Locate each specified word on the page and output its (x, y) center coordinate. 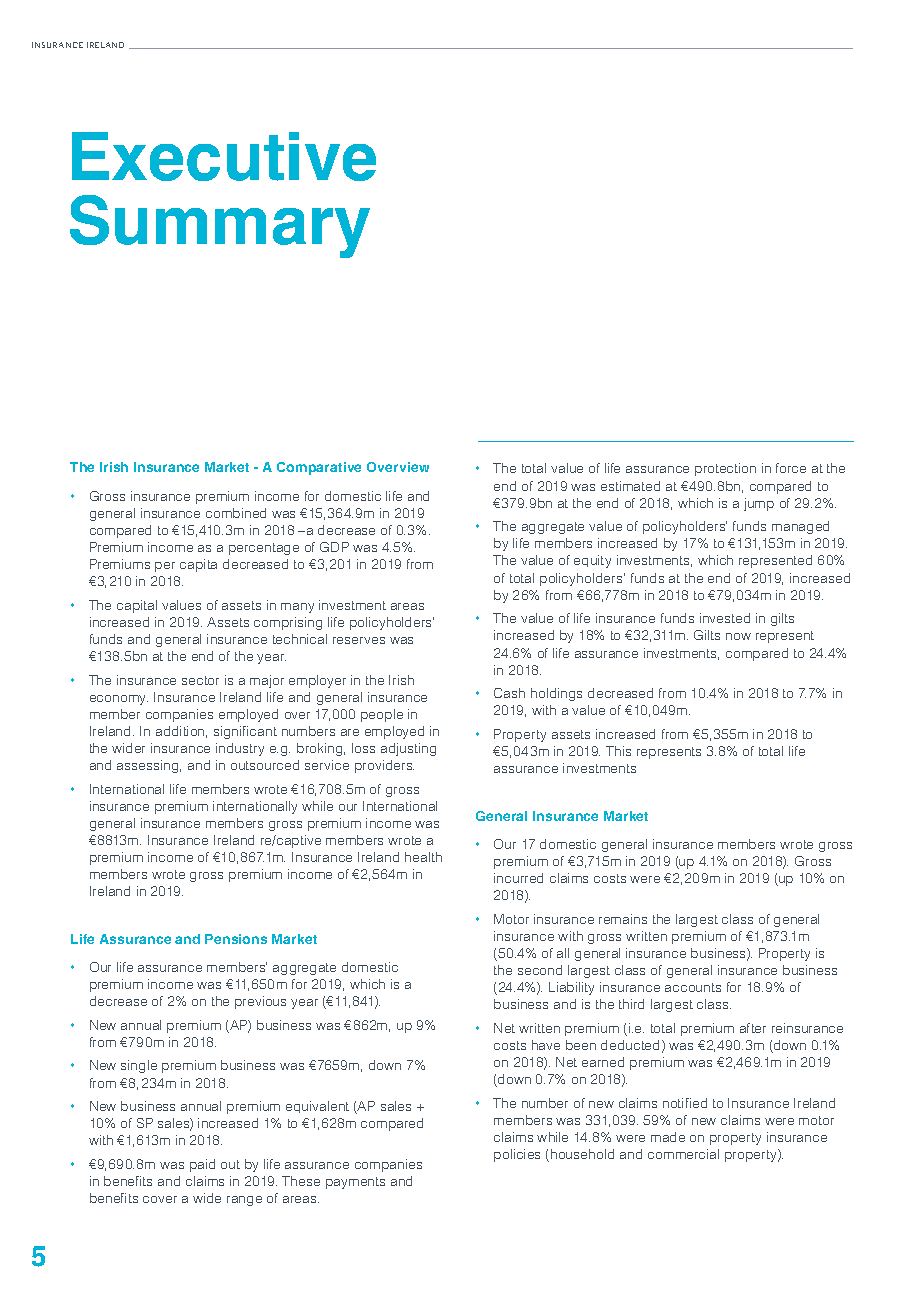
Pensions (236, 939)
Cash (509, 693)
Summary (220, 226)
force (791, 468)
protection (725, 469)
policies (517, 1155)
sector (200, 680)
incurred (518, 878)
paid (202, 1165)
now (738, 636)
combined (236, 513)
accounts (693, 987)
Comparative (319, 468)
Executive (224, 156)
